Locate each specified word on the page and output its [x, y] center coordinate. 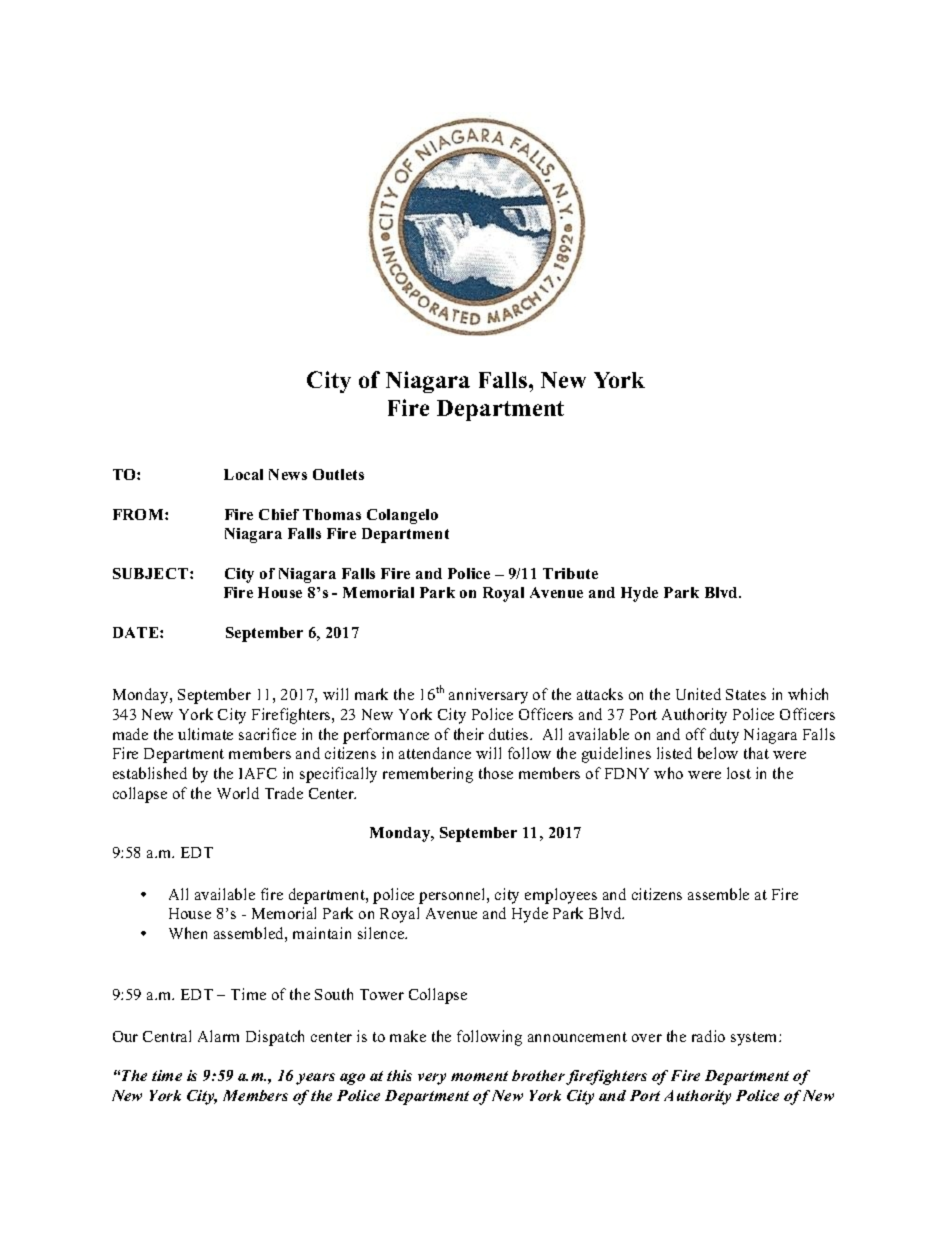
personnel [453, 896]
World [238, 793]
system [755, 1039]
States [746, 694]
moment [479, 1076]
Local [243, 474]
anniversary [488, 696]
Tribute [570, 573]
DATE [137, 632]
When [188, 933]
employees [561, 896]
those [496, 773]
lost [739, 773]
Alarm [218, 1036]
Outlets [338, 474]
